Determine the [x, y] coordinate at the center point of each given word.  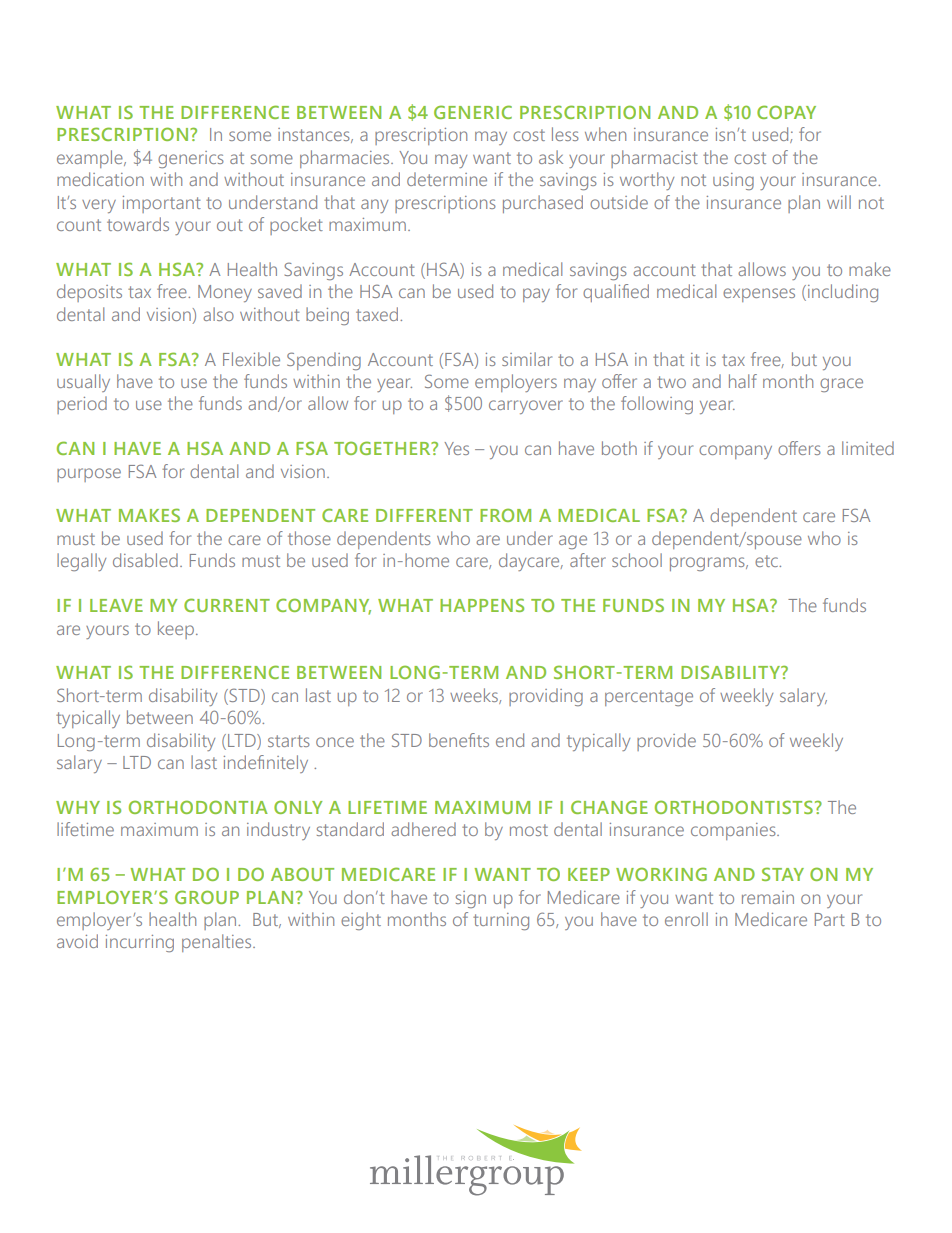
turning [501, 921]
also [218, 314]
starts [289, 741]
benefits [459, 740]
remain [768, 897]
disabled [145, 560]
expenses [759, 295]
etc [767, 561]
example [91, 159]
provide [666, 742]
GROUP [207, 897]
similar [527, 359]
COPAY [786, 112]
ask [551, 157]
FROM [505, 515]
